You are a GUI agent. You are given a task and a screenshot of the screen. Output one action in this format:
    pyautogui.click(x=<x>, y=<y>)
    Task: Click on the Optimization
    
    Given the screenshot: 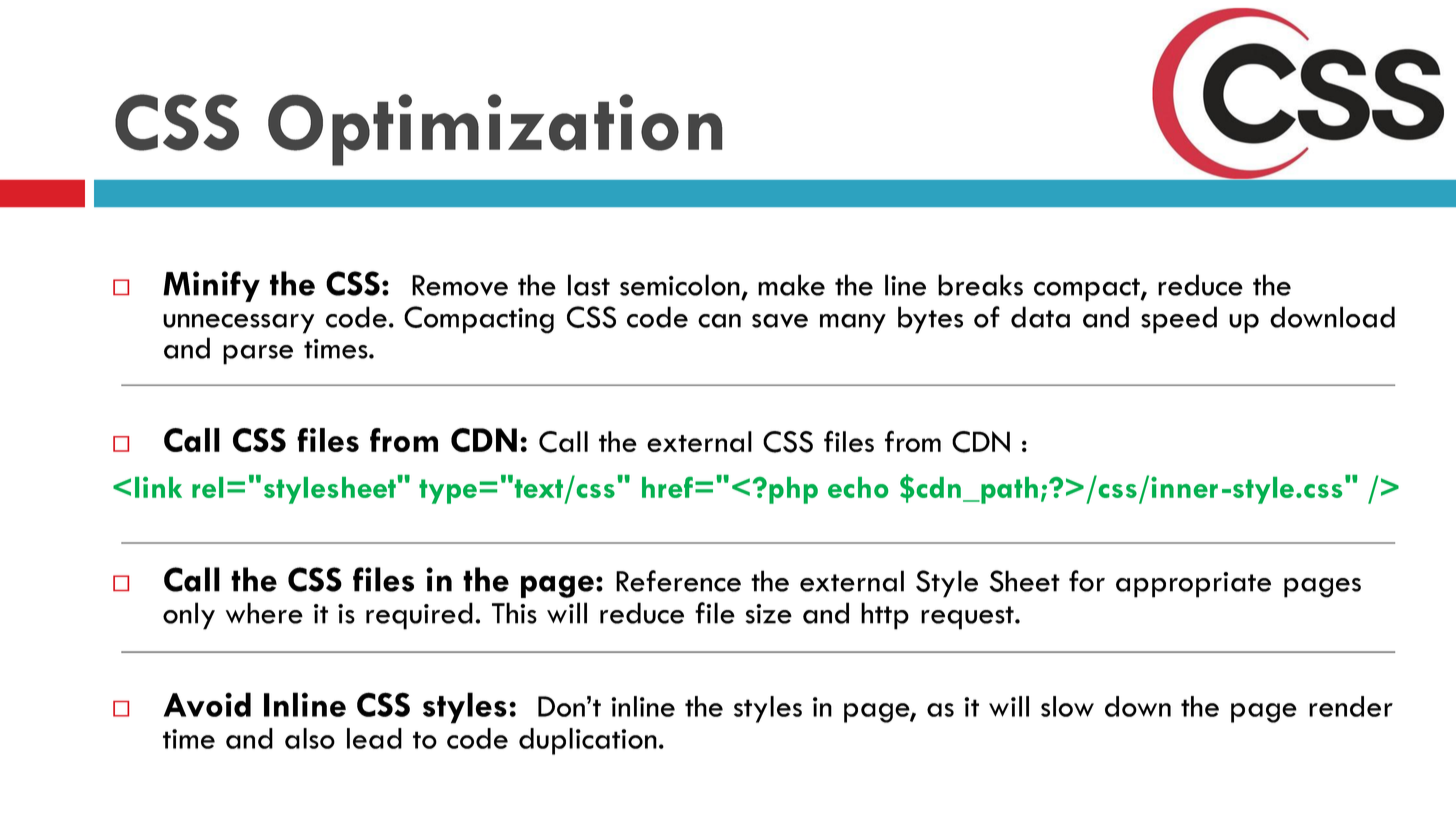 What is the action you would take?
    pyautogui.click(x=495, y=130)
